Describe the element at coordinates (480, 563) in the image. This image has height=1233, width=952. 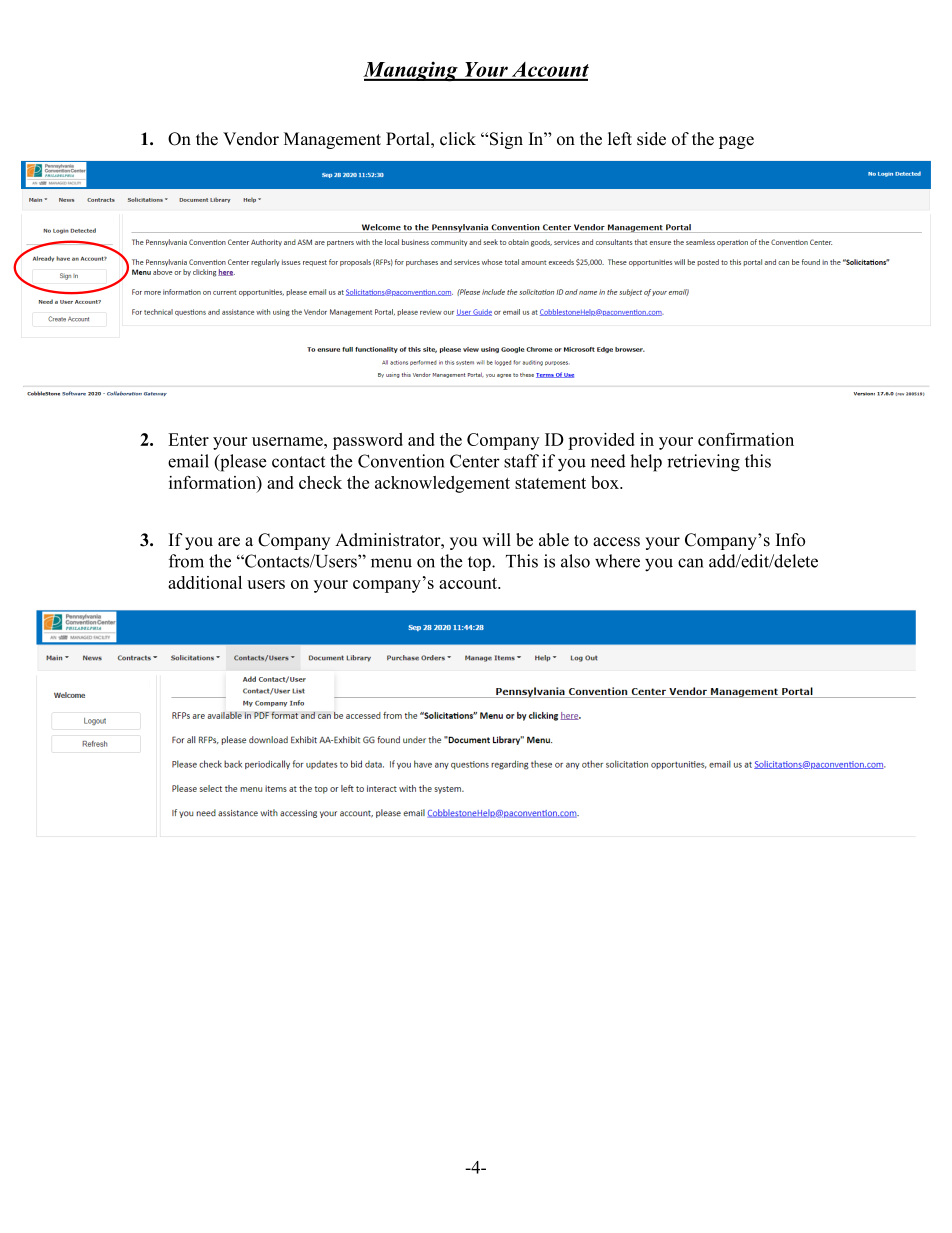
I see `top` at that location.
